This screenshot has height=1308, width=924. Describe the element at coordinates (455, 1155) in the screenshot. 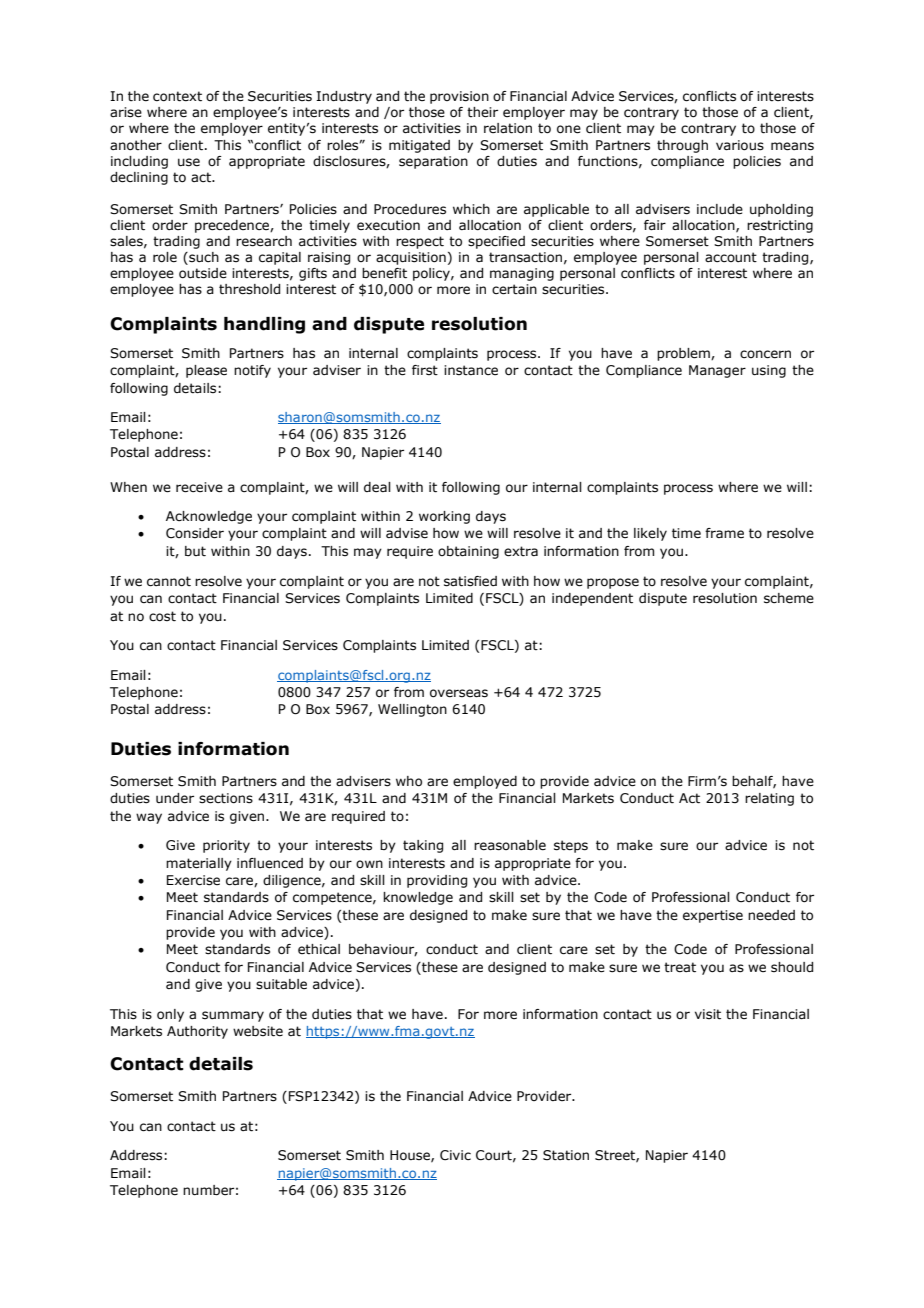

I see `Civic` at that location.
